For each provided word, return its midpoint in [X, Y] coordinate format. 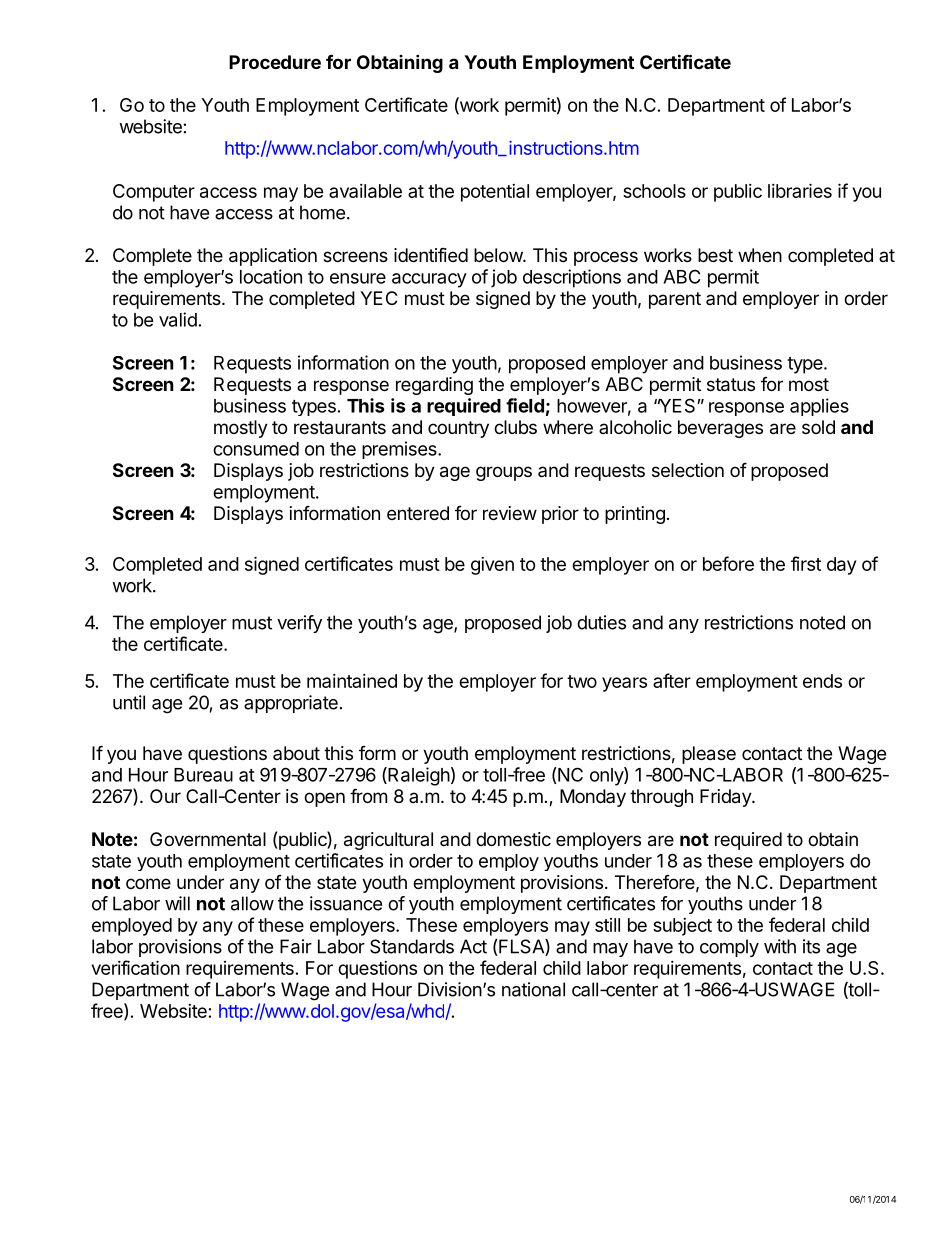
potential [495, 193]
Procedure [275, 62]
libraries [800, 190]
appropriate [291, 704]
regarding [434, 386]
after [672, 680]
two [582, 681]
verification [136, 967]
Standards [412, 946]
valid [178, 319]
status [731, 385]
